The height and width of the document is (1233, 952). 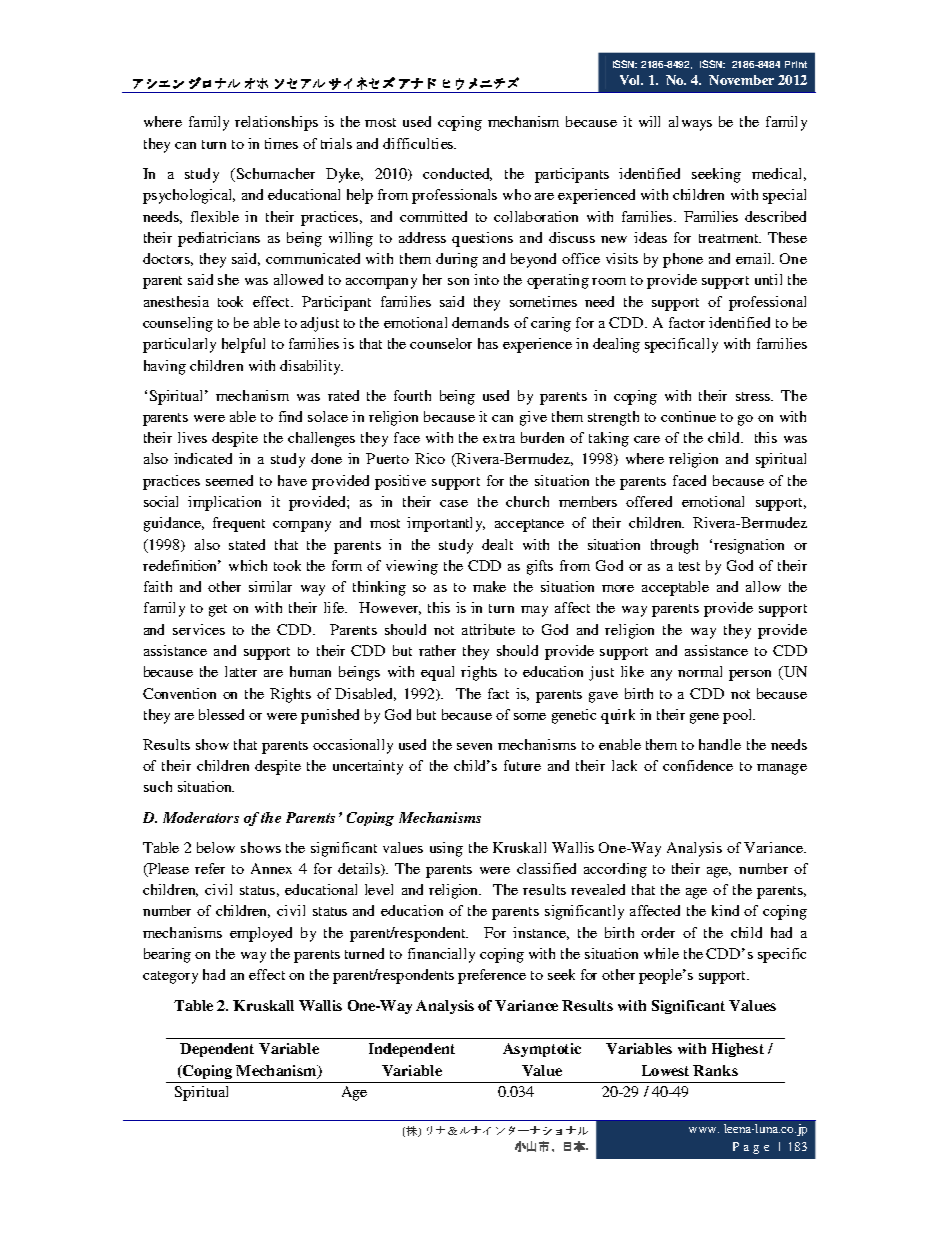 I want to click on case, so click(x=454, y=503).
